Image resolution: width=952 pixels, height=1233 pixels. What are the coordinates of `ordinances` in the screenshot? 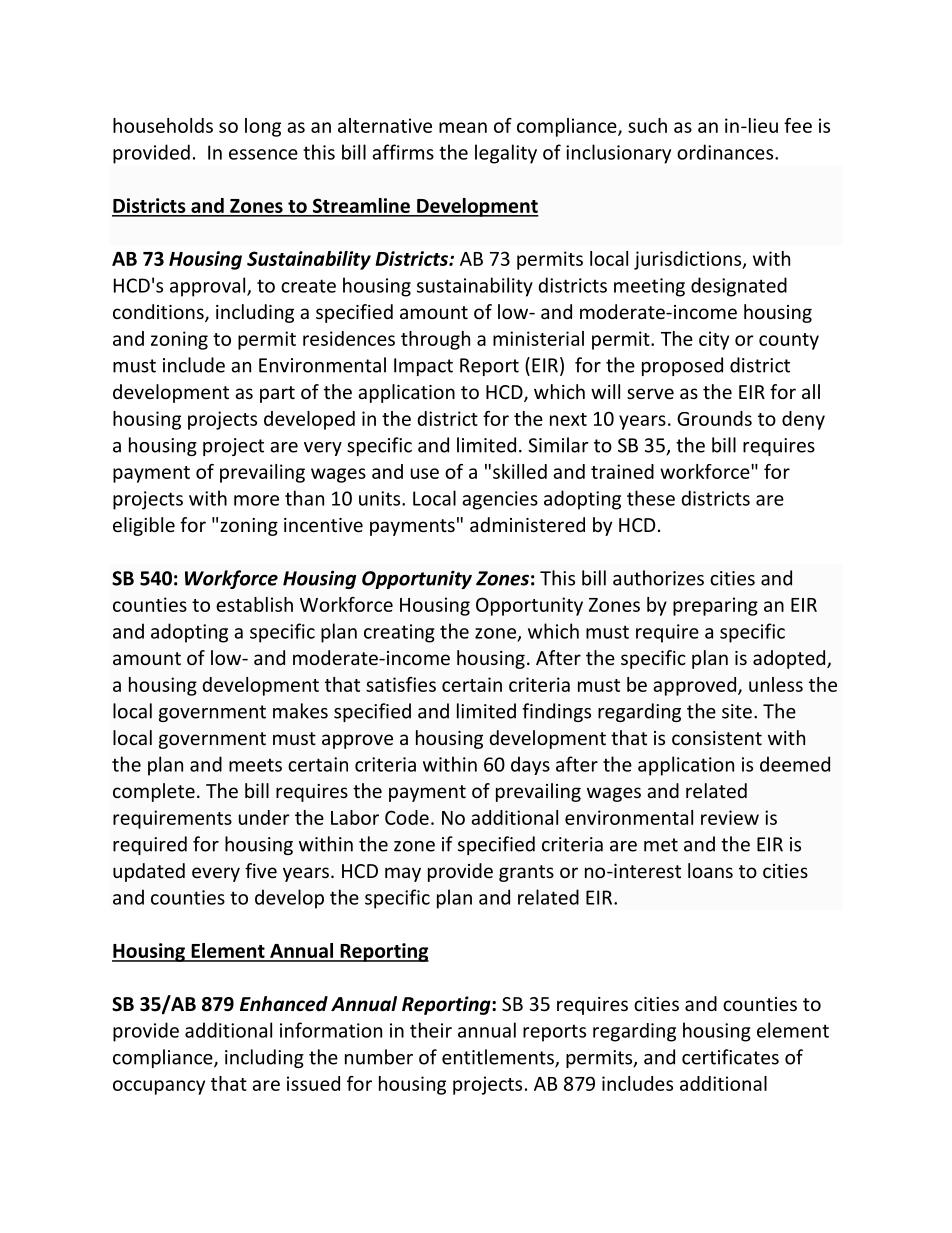 It's located at (726, 152).
